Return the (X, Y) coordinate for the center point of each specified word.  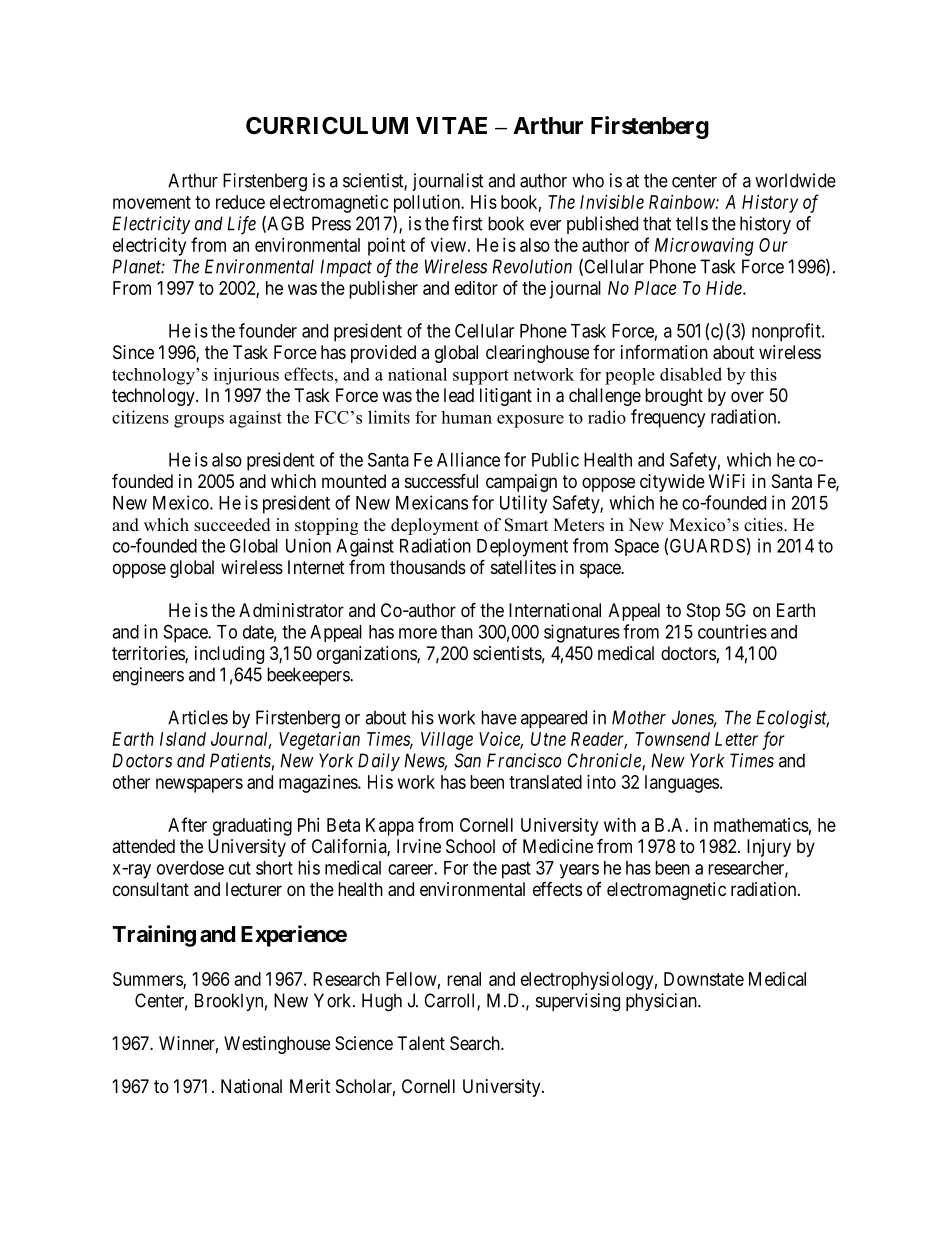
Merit (310, 1086)
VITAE (451, 125)
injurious (246, 376)
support (481, 377)
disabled (691, 374)
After (187, 824)
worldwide (795, 180)
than (457, 632)
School (470, 846)
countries (732, 631)
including (229, 655)
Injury (769, 848)
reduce (240, 202)
